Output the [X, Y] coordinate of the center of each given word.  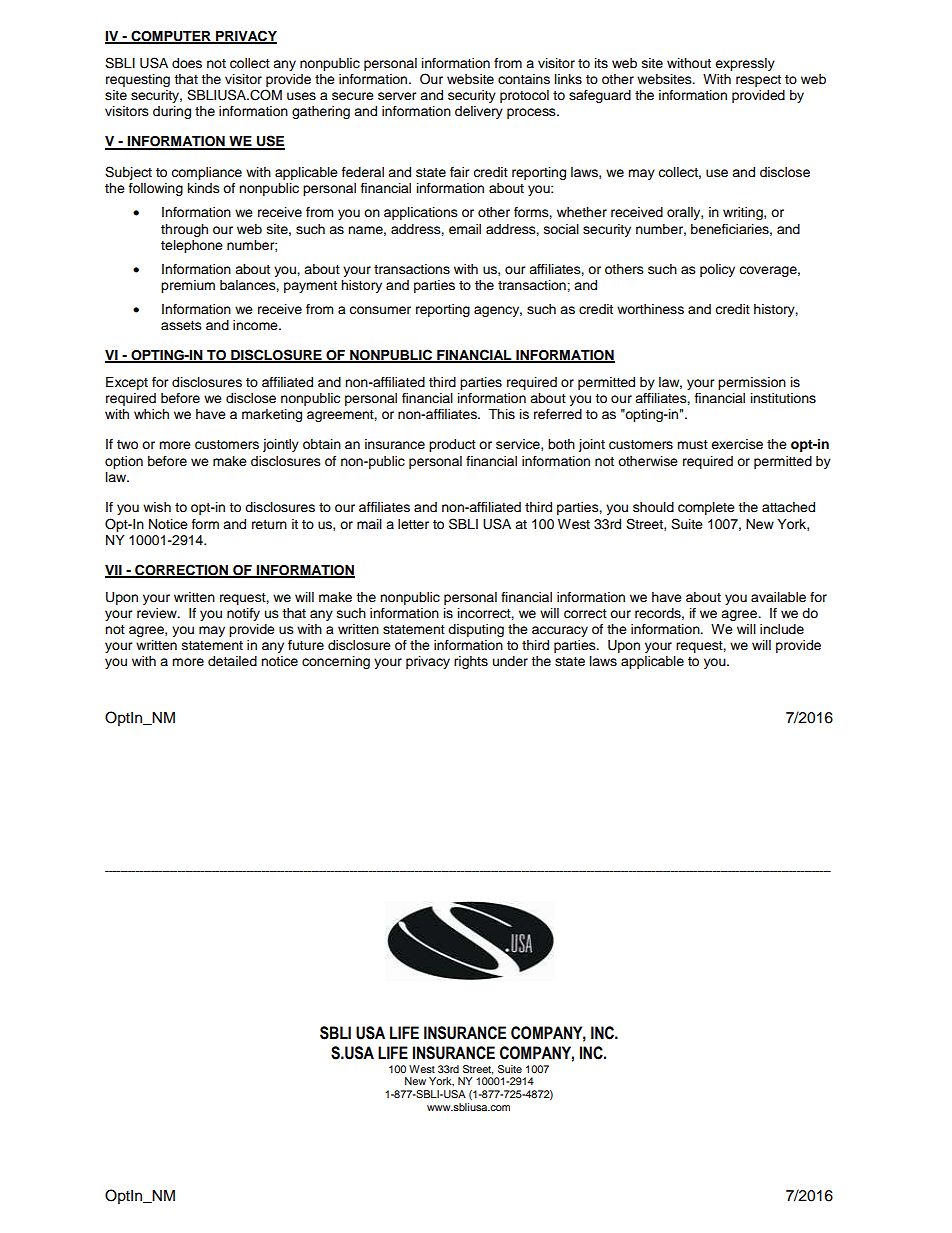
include [782, 629]
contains [524, 79]
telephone [192, 246]
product [452, 445]
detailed [232, 661]
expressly [745, 64]
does [187, 63]
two [127, 444]
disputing [476, 630]
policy [717, 270]
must [692, 444]
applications [421, 213]
